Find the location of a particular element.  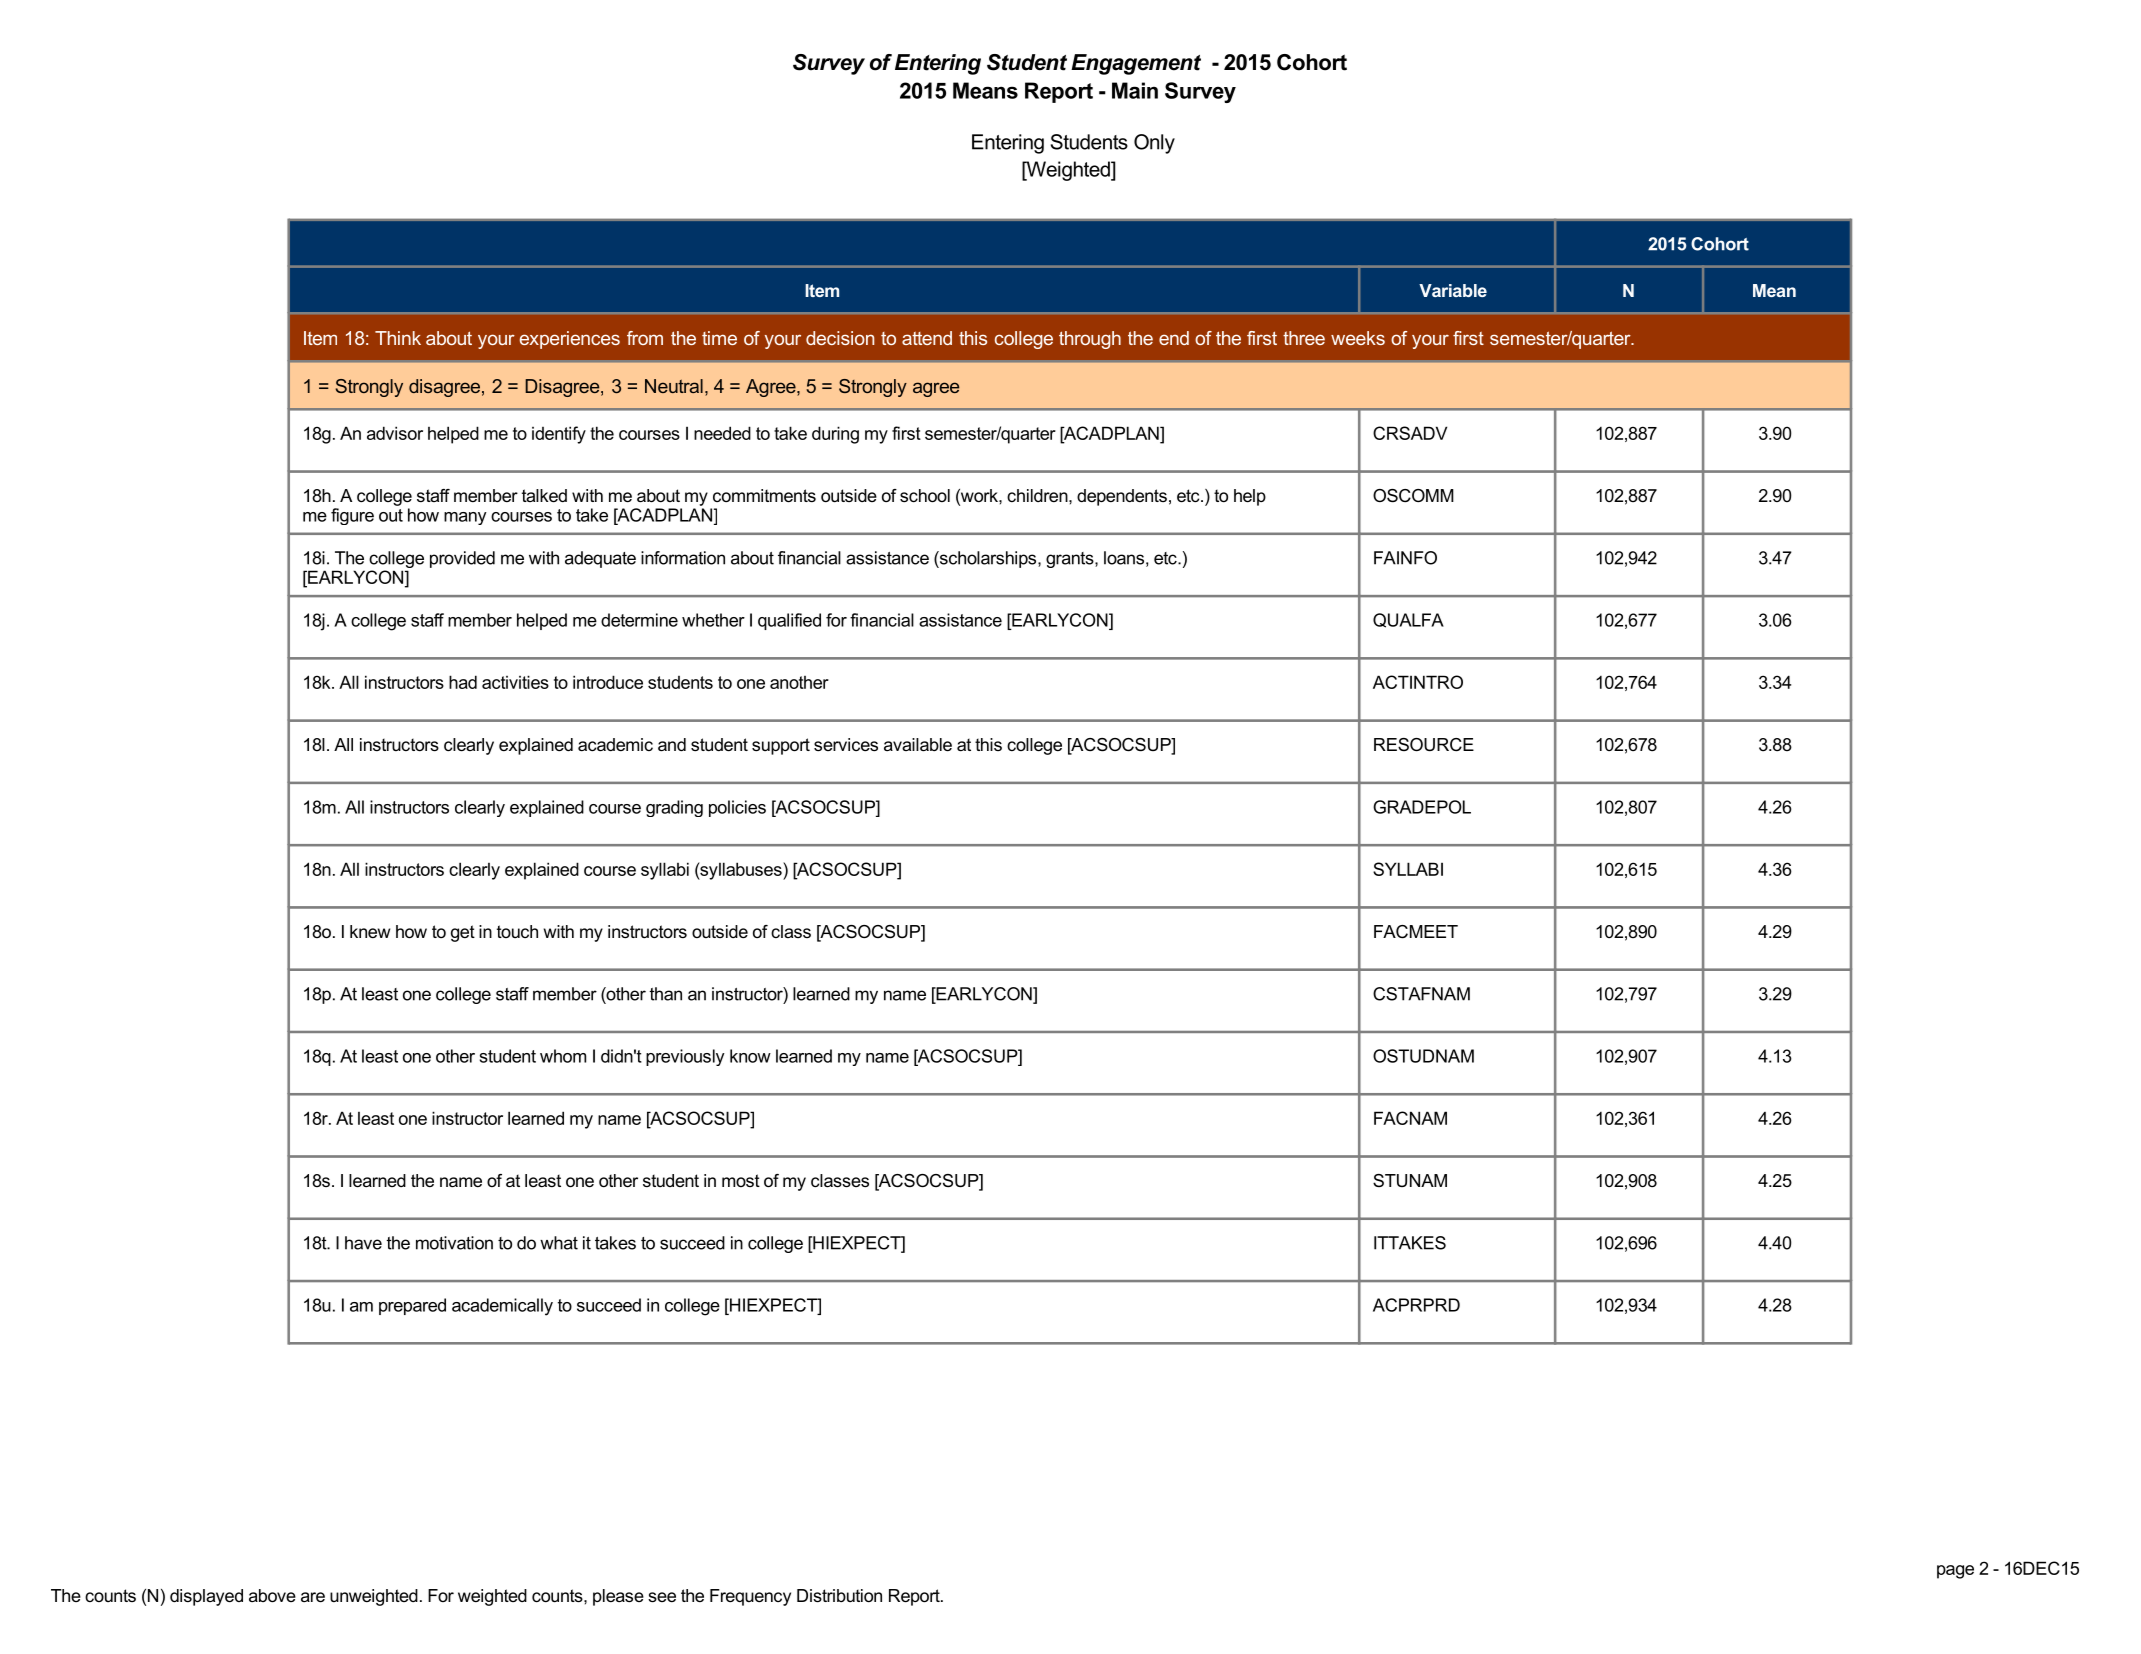

Variable is located at coordinates (1453, 290).
